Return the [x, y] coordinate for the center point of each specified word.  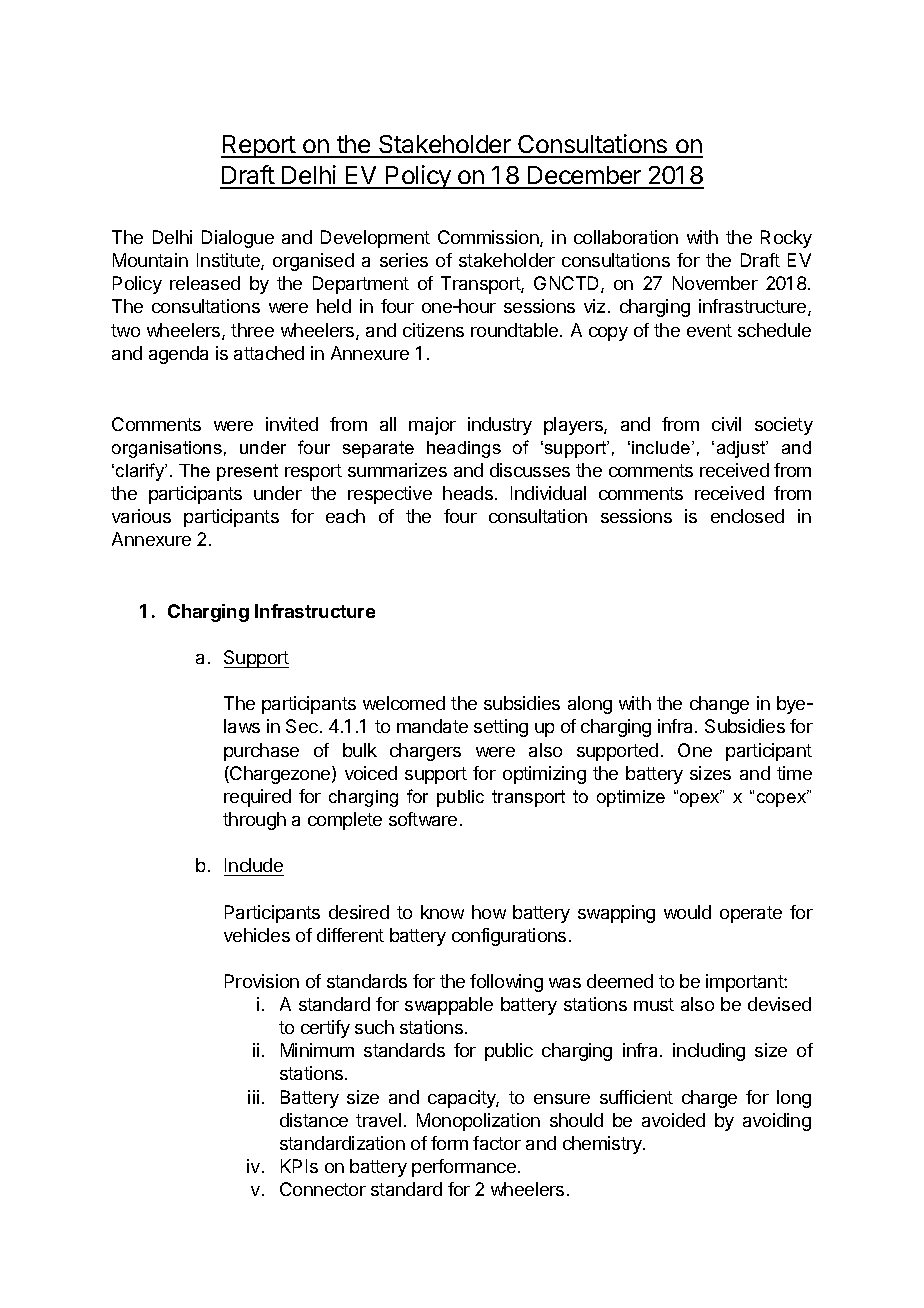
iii [253, 1097]
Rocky [786, 239]
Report [259, 146]
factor [497, 1143]
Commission [489, 238]
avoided [673, 1120]
